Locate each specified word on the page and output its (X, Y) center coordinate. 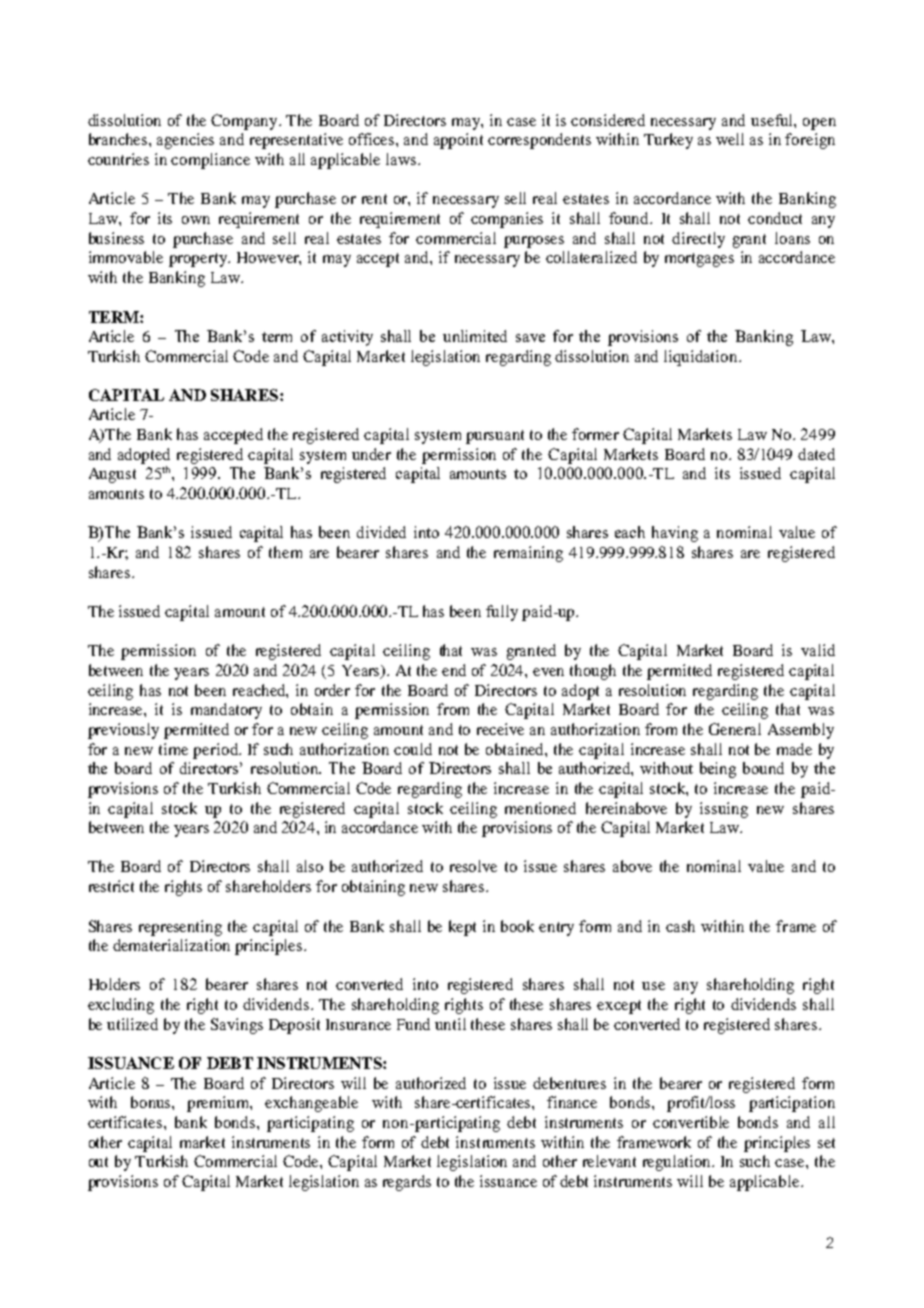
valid (818, 650)
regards (407, 1183)
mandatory (226, 711)
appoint (458, 141)
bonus (152, 1102)
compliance (210, 161)
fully (502, 613)
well (730, 139)
